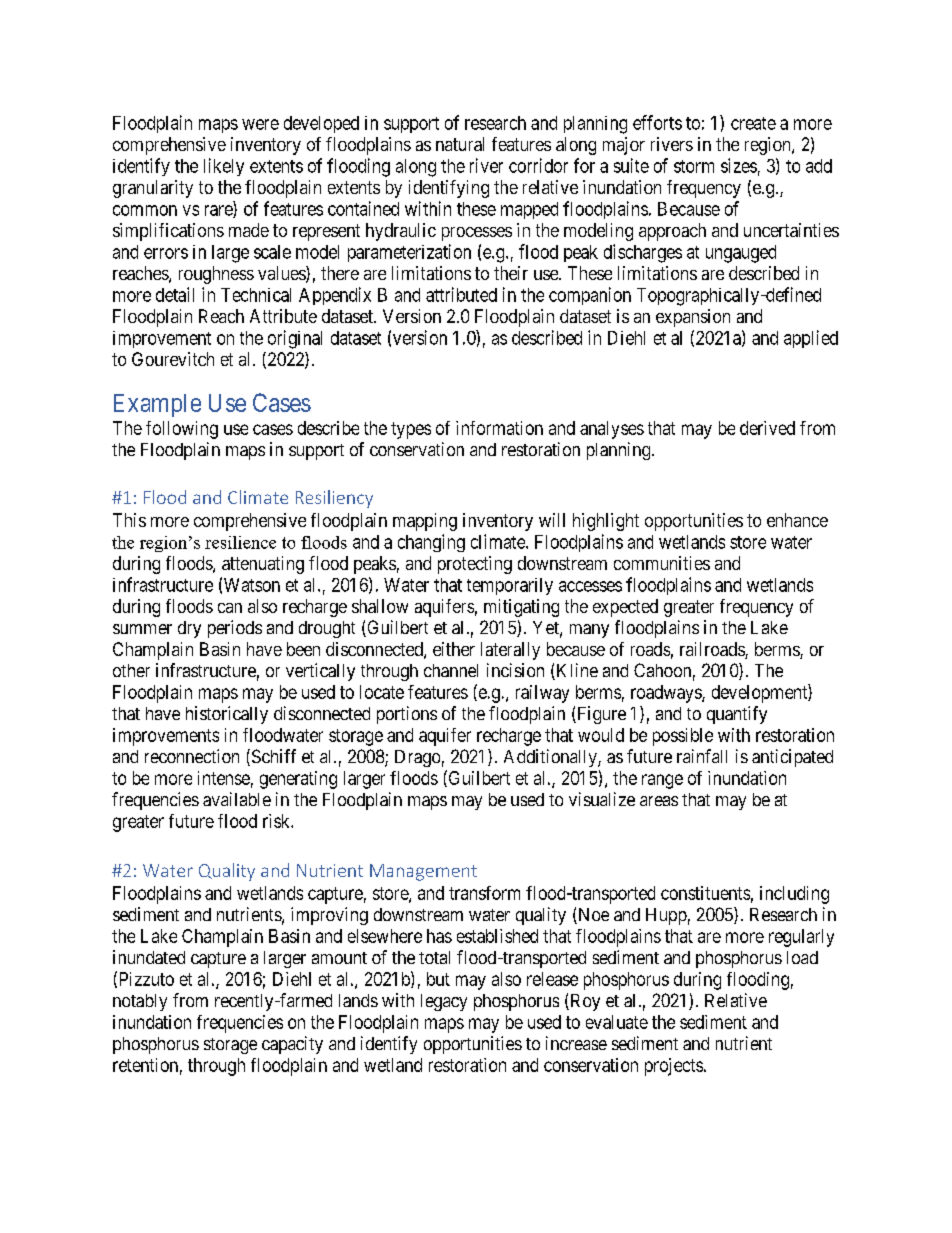  What do you see at coordinates (510, 586) in the screenshot?
I see `temporarily` at bounding box center [510, 586].
